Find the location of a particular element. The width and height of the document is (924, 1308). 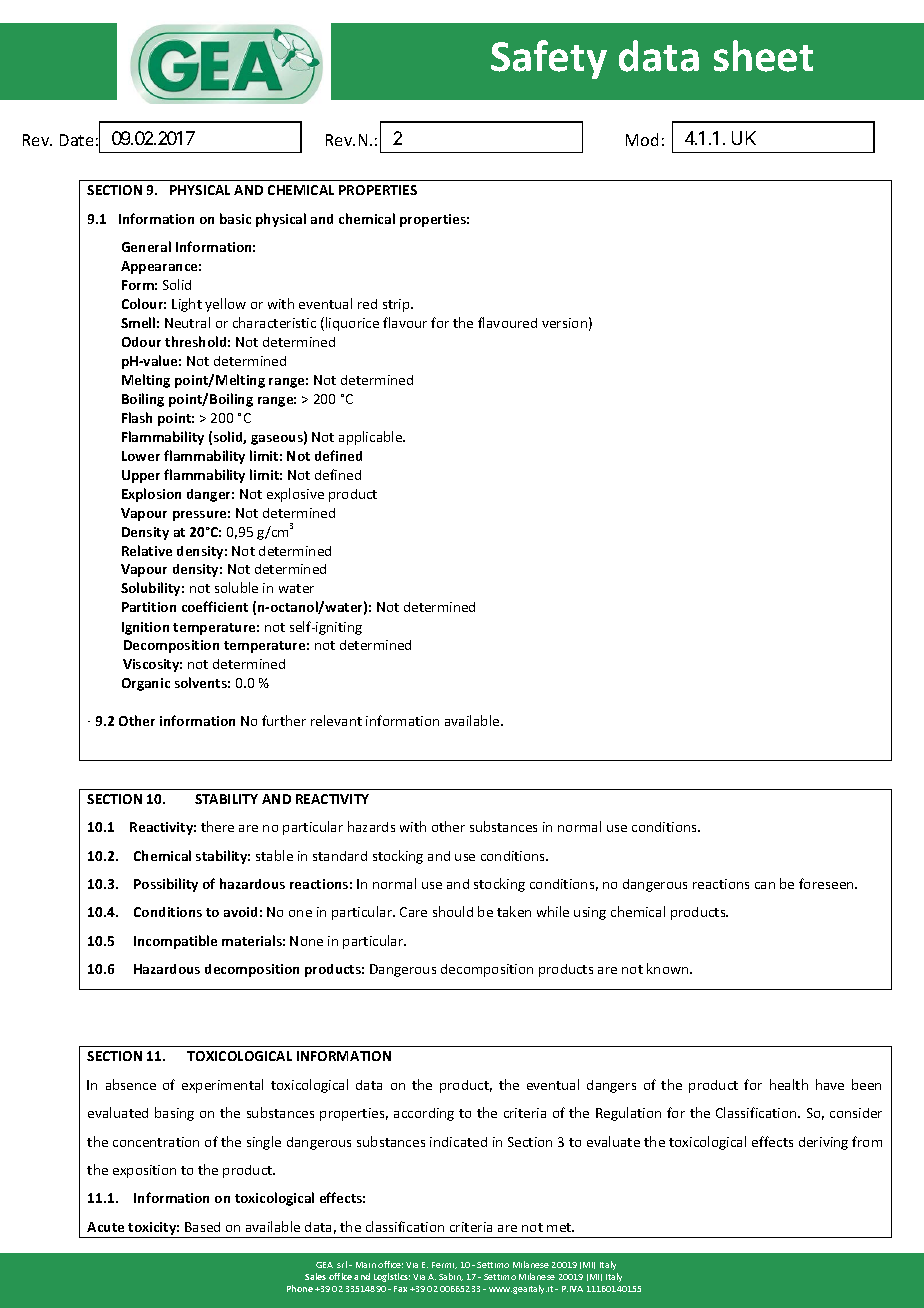

should is located at coordinates (453, 911).
